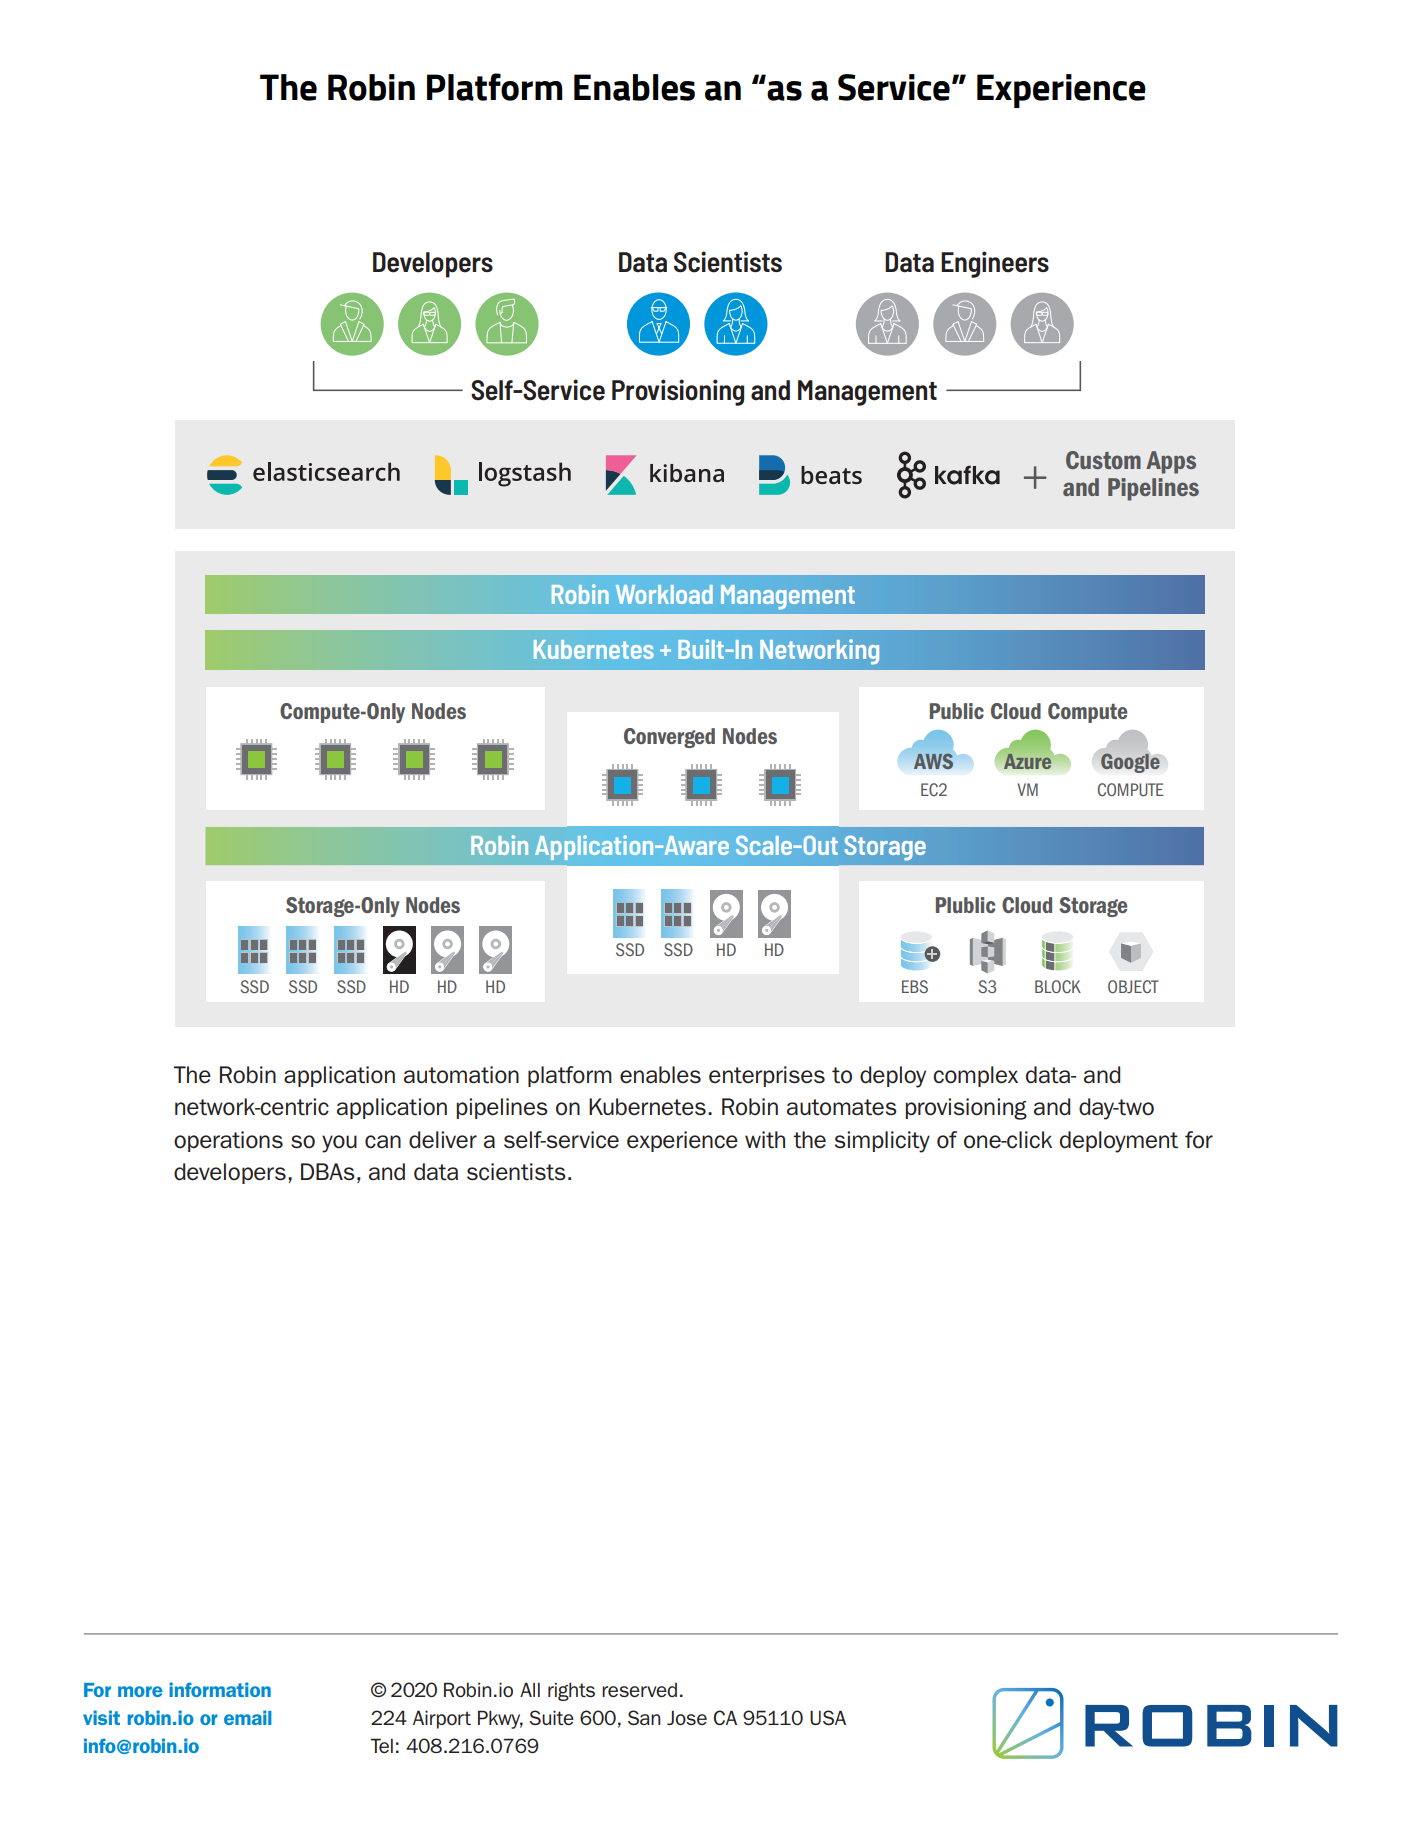  What do you see at coordinates (933, 761) in the page?
I see `AWS` at bounding box center [933, 761].
